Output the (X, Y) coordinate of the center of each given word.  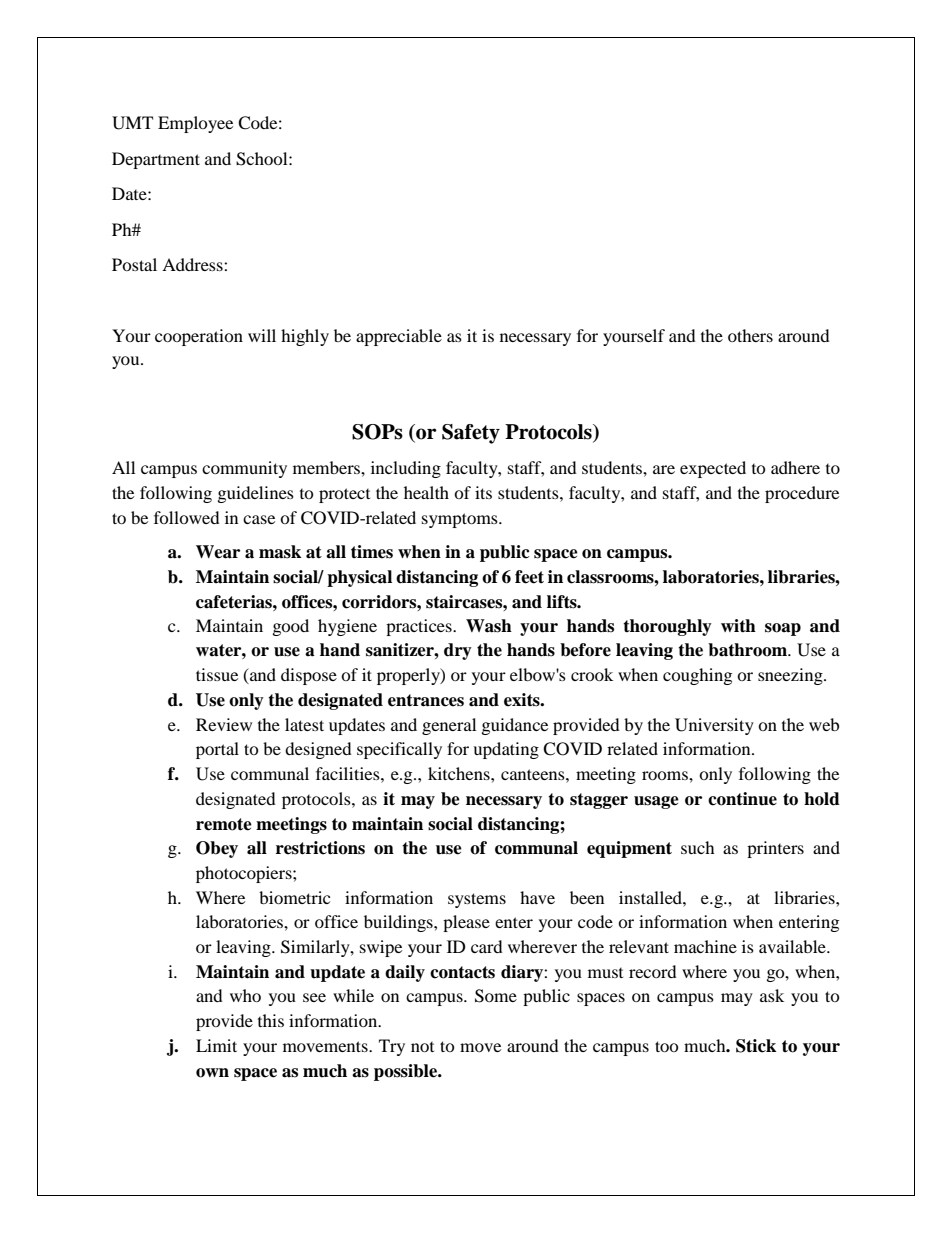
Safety (471, 434)
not (422, 1047)
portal (217, 750)
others (750, 335)
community (244, 469)
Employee (195, 124)
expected (713, 469)
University (714, 726)
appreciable (399, 337)
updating (506, 750)
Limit (216, 1045)
